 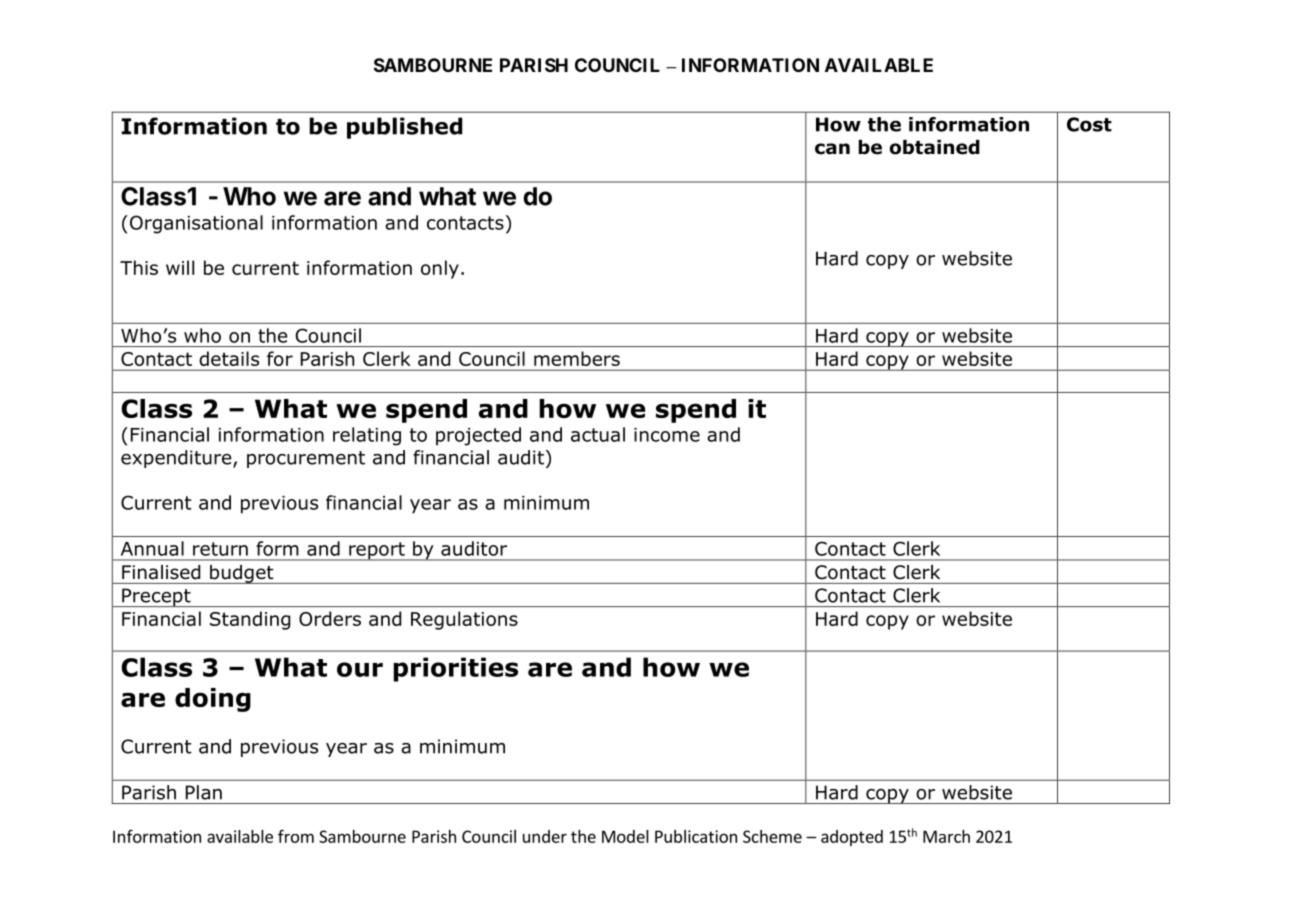 What do you see at coordinates (625, 836) in the page?
I see `Model` at bounding box center [625, 836].
